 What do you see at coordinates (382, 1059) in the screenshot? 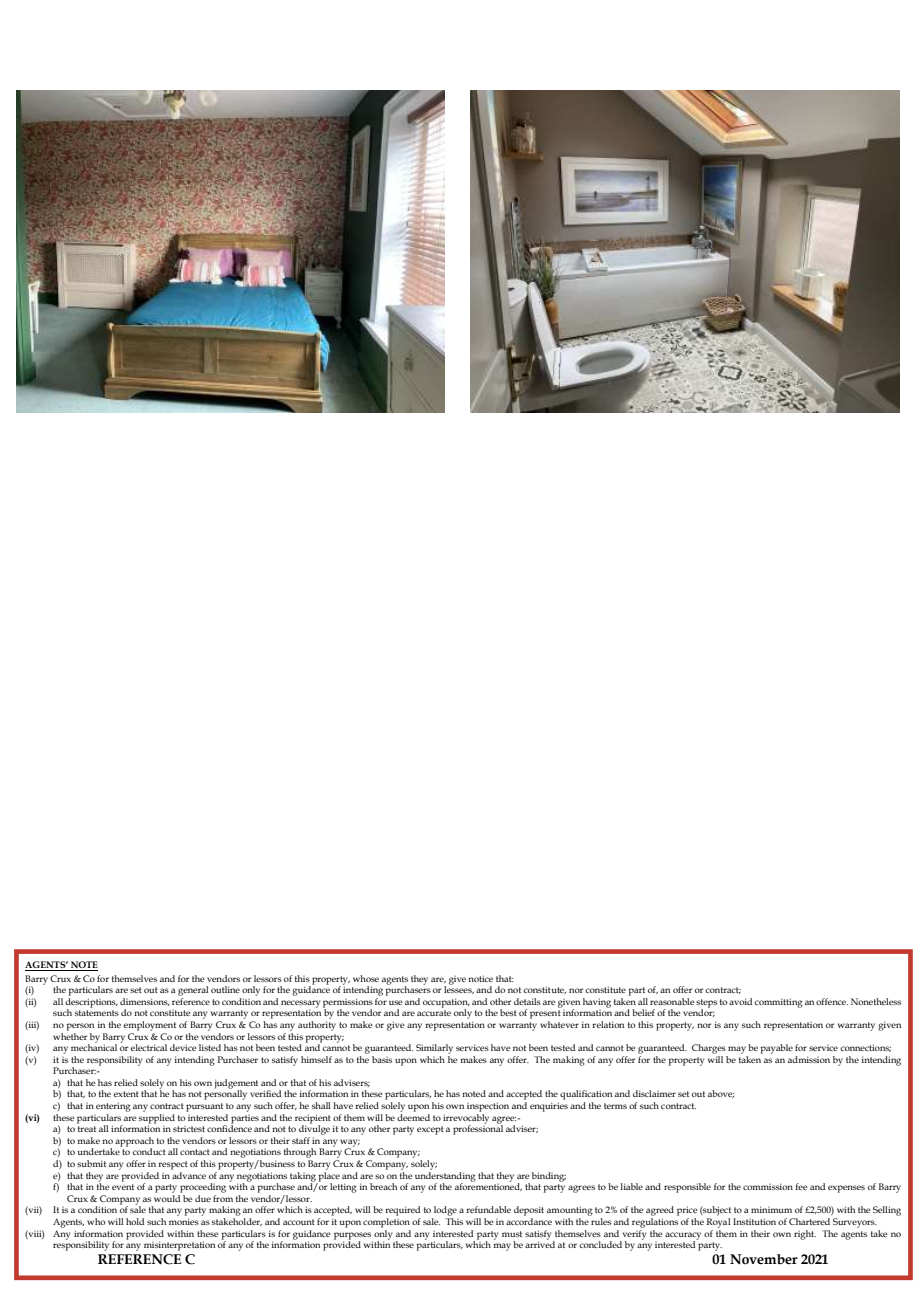
I see `basis` at bounding box center [382, 1059].
